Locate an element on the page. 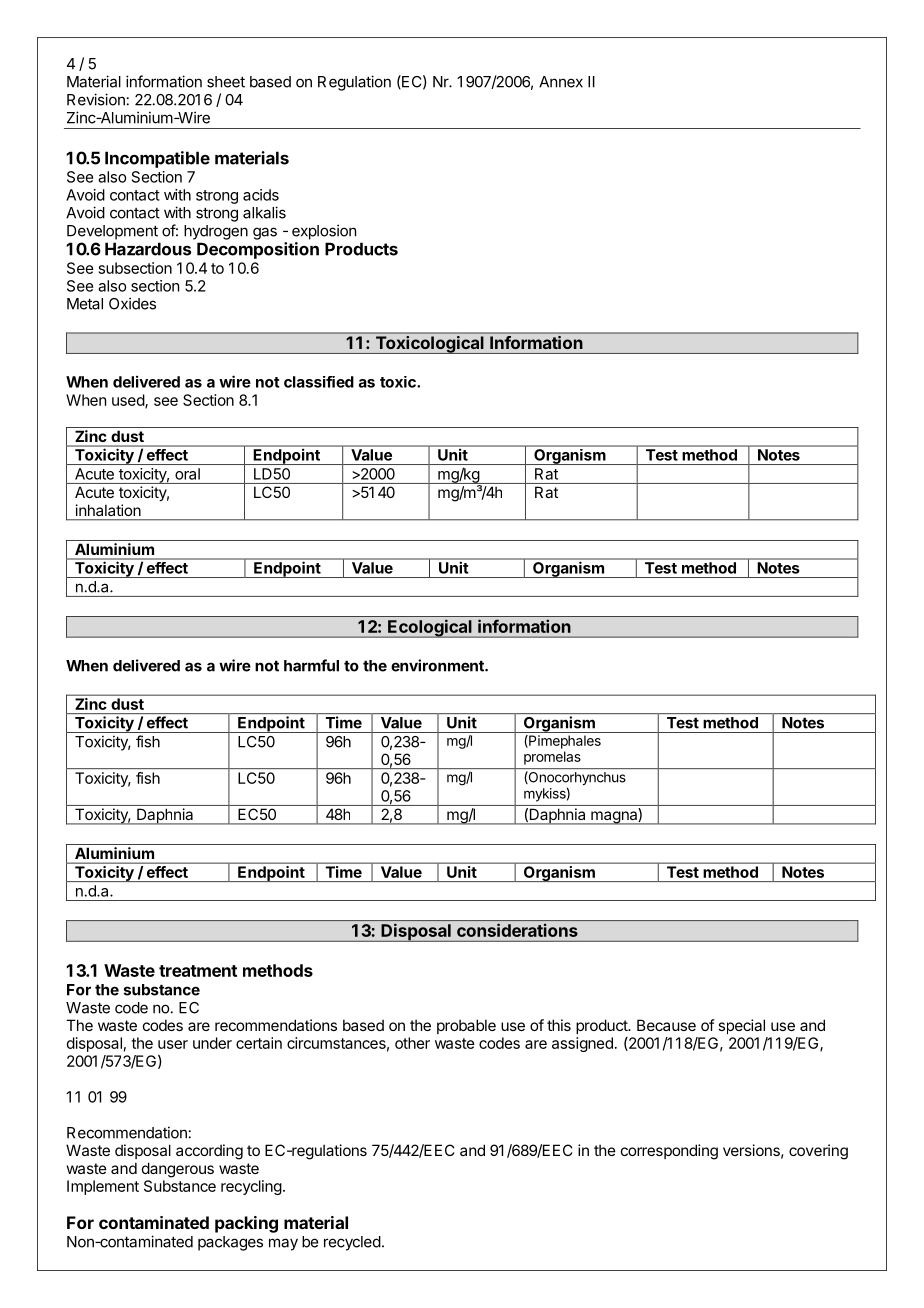 The image size is (924, 1308). corresponding is located at coordinates (669, 1152).
